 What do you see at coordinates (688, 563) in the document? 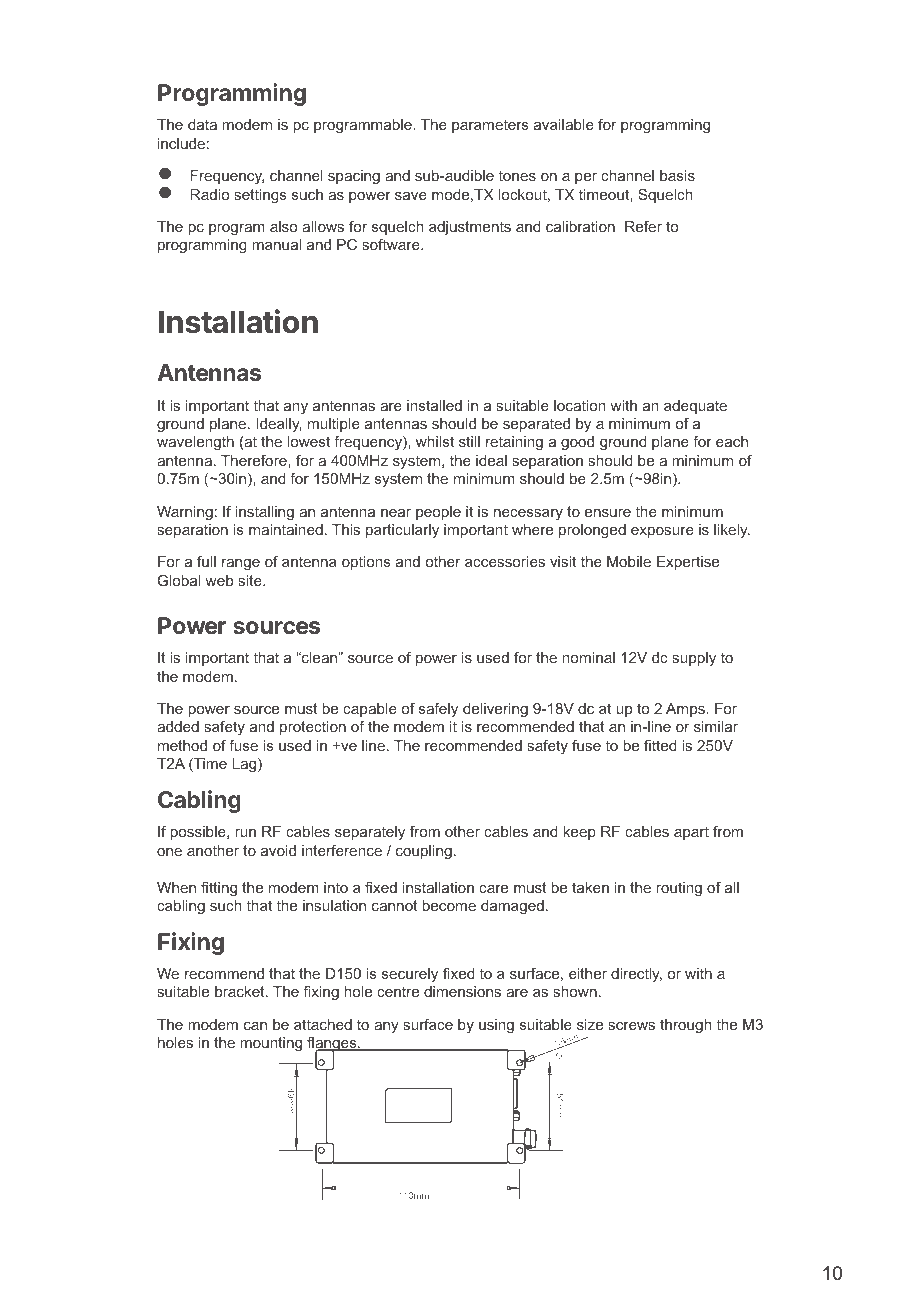
I see `Expertise` at bounding box center [688, 563].
